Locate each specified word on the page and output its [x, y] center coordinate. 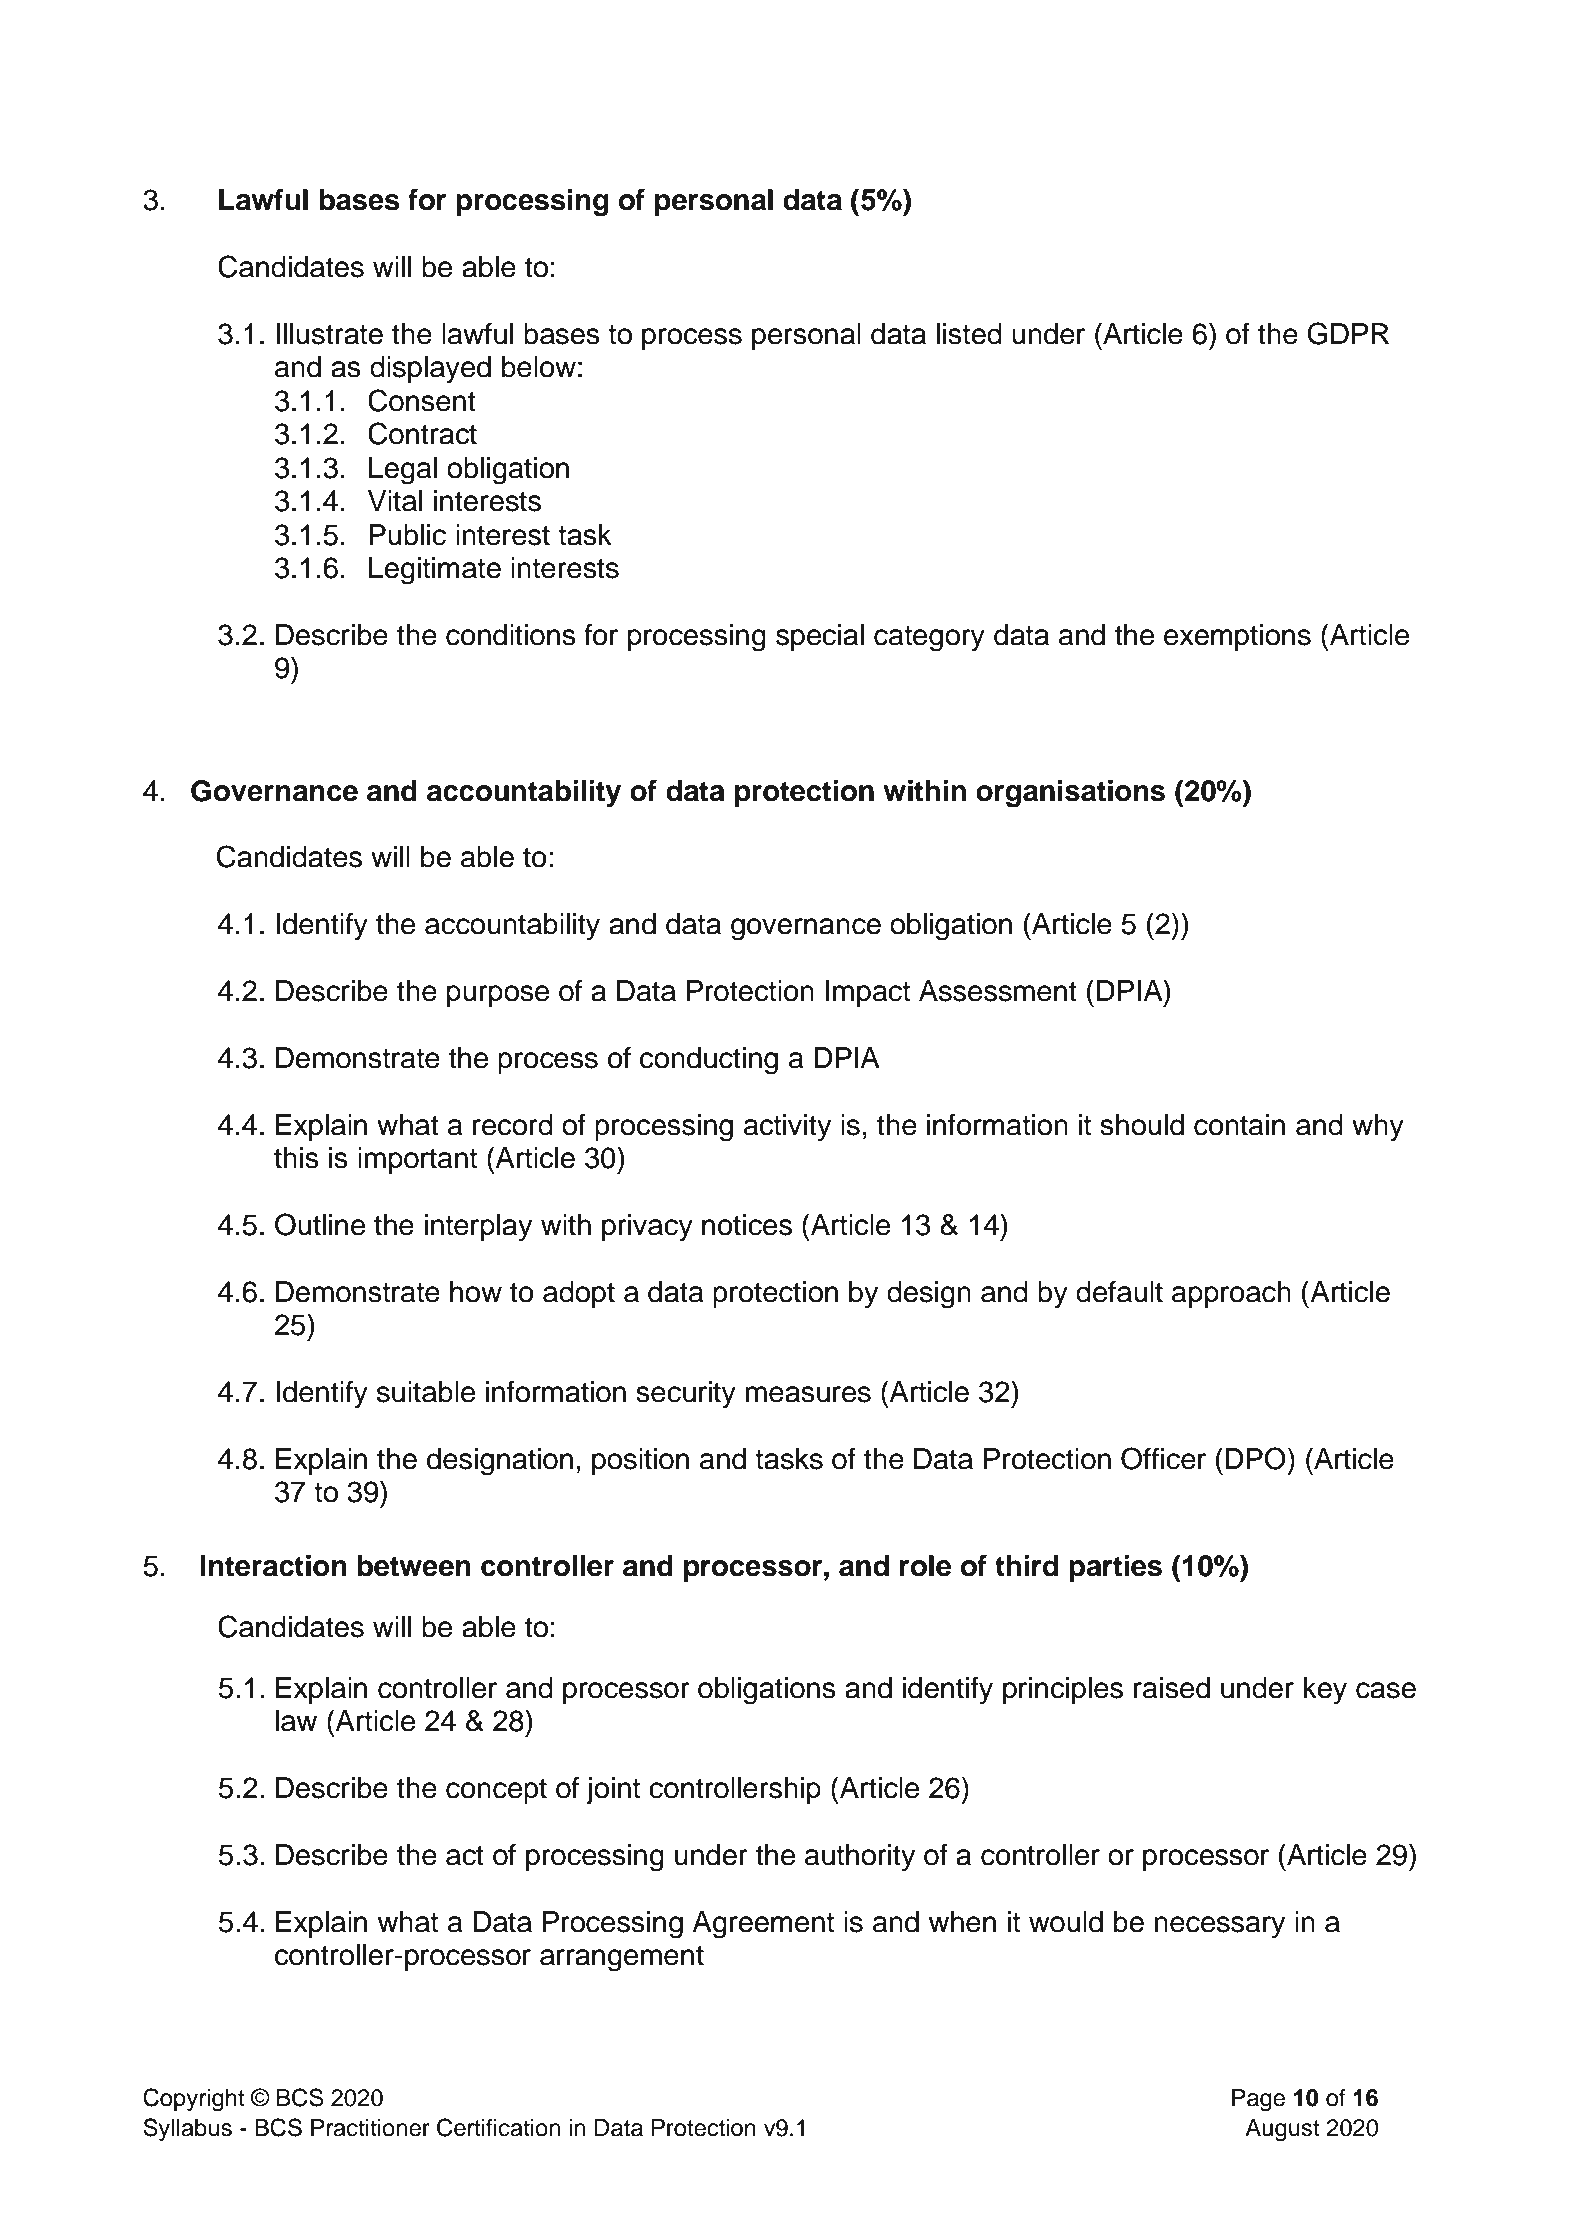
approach [1231, 1294]
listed [969, 334]
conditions [511, 635]
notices [747, 1225]
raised [1172, 1688]
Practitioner [370, 2128]
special [820, 637]
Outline [320, 1224]
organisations [1070, 794]
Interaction [273, 1566]
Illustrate [329, 334]
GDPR [1348, 333]
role [925, 1566]
